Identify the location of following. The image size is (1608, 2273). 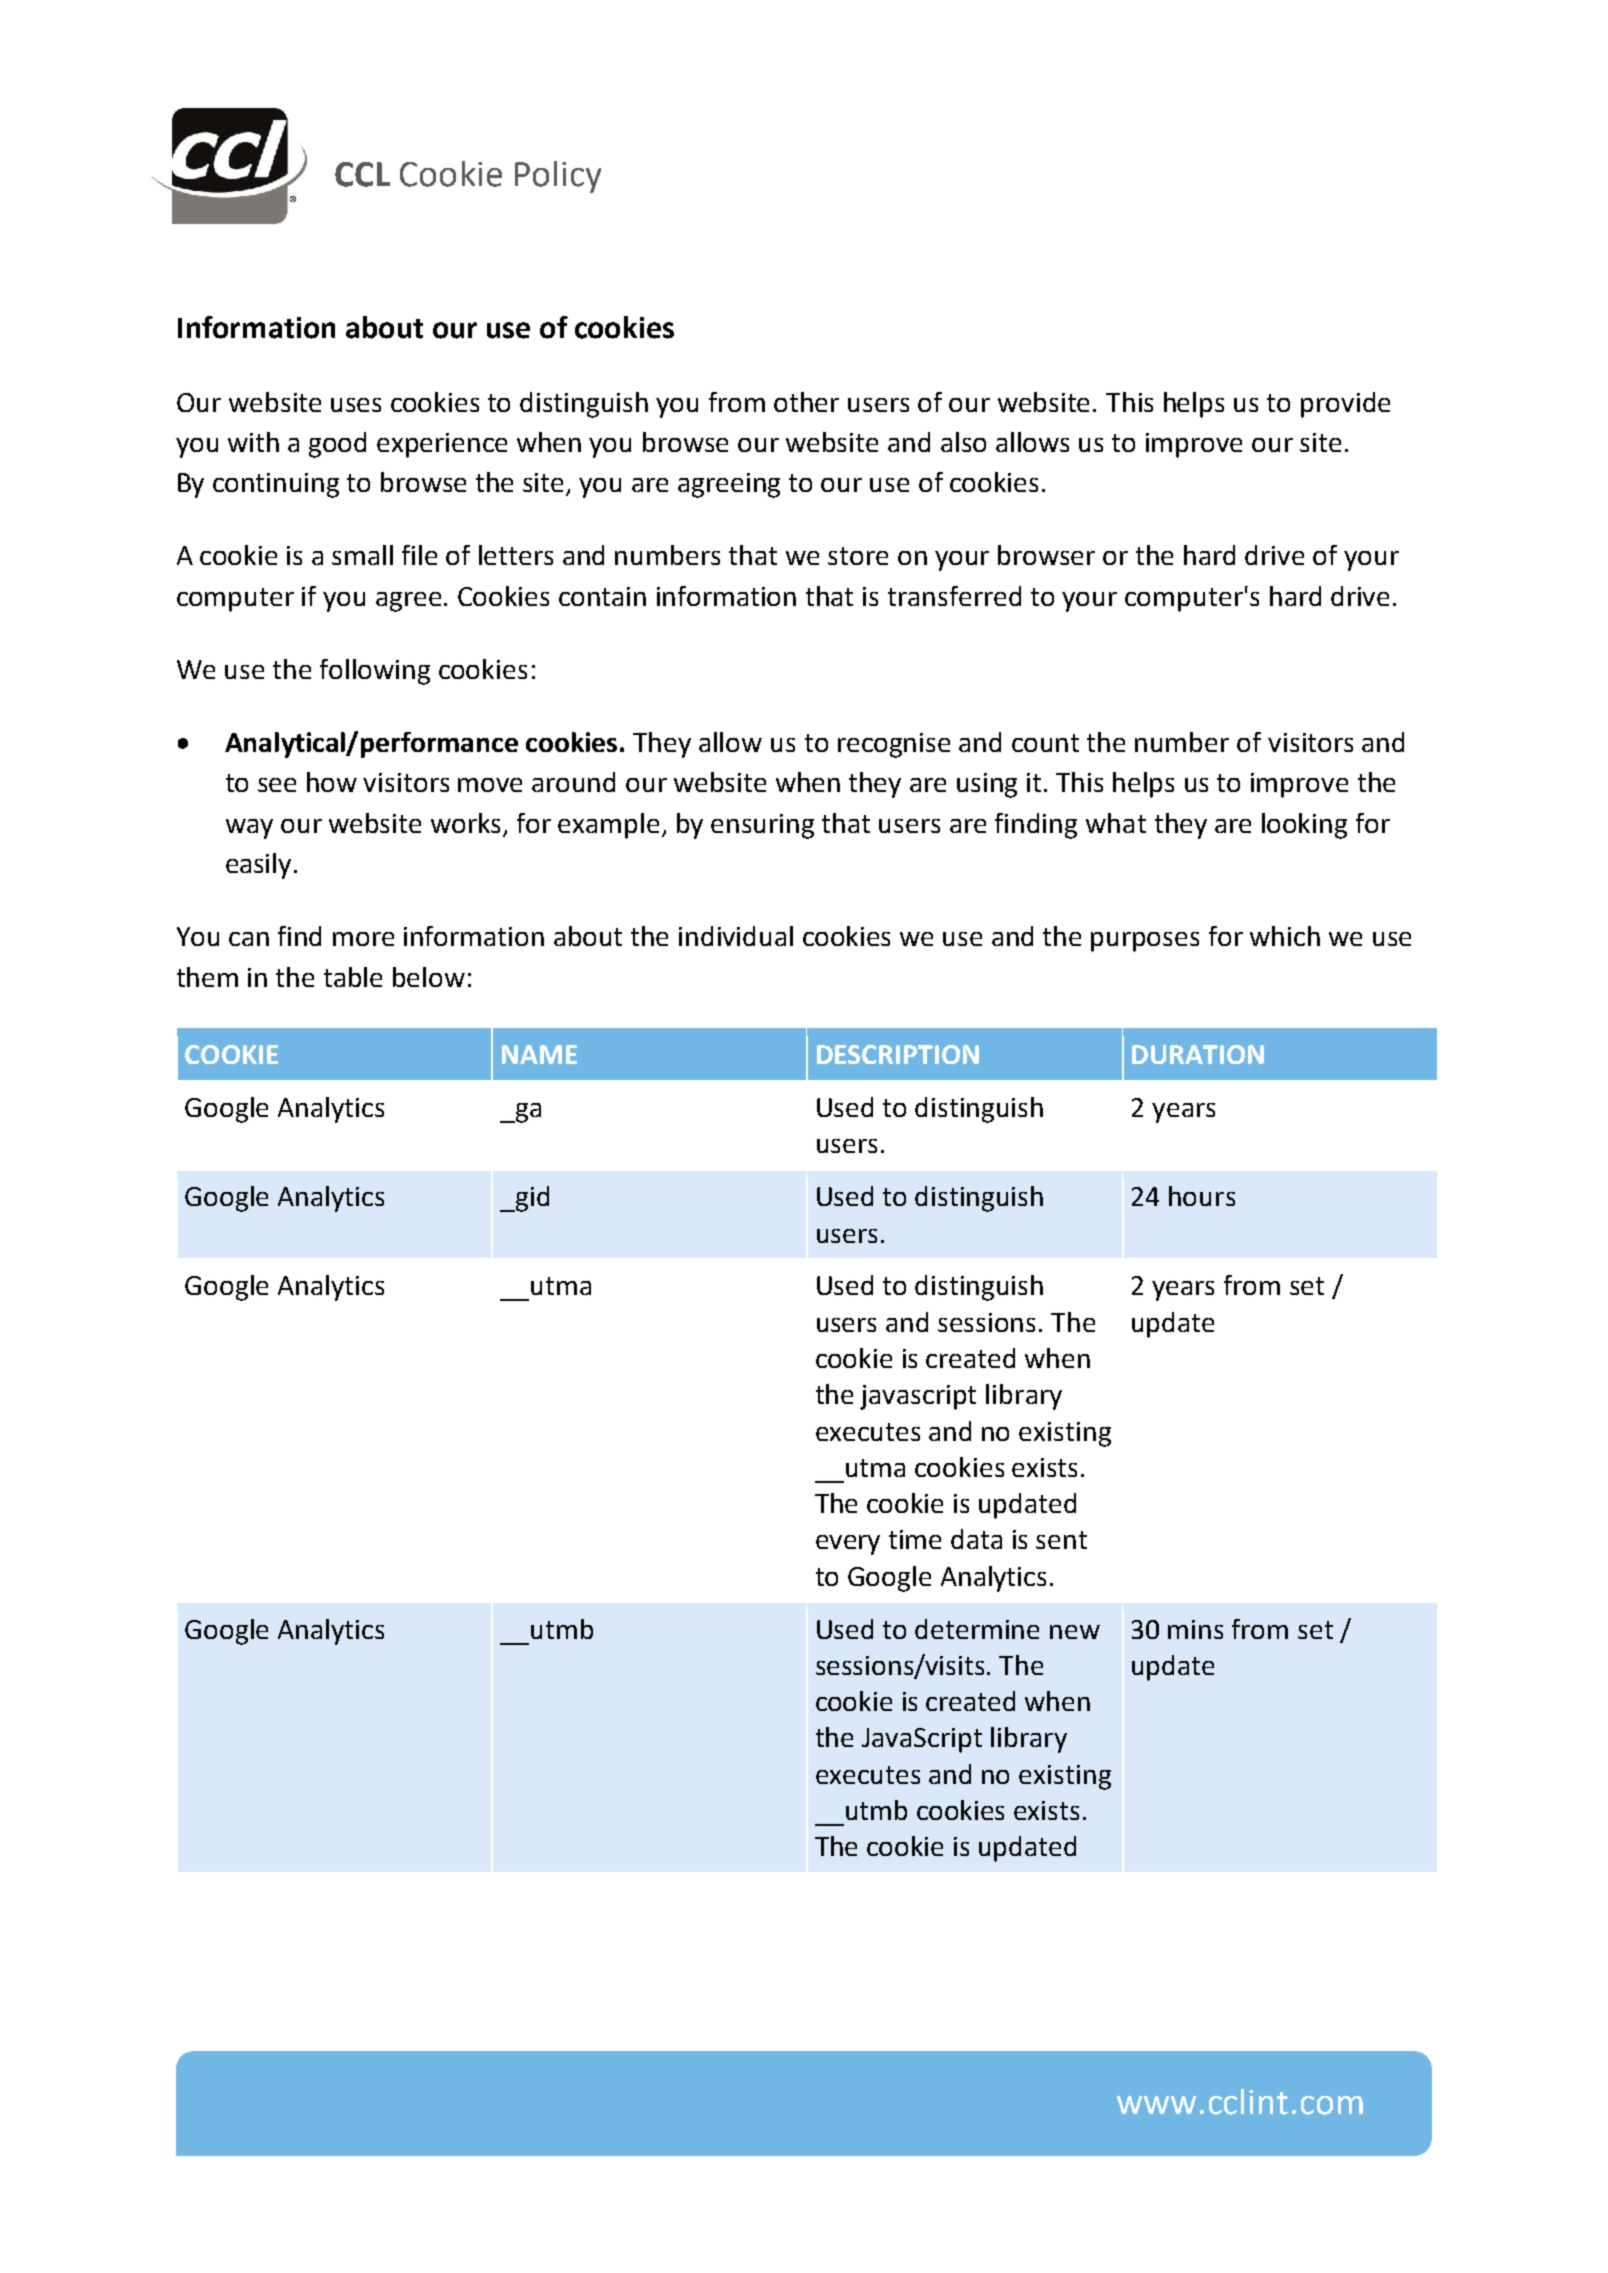
(375, 672).
